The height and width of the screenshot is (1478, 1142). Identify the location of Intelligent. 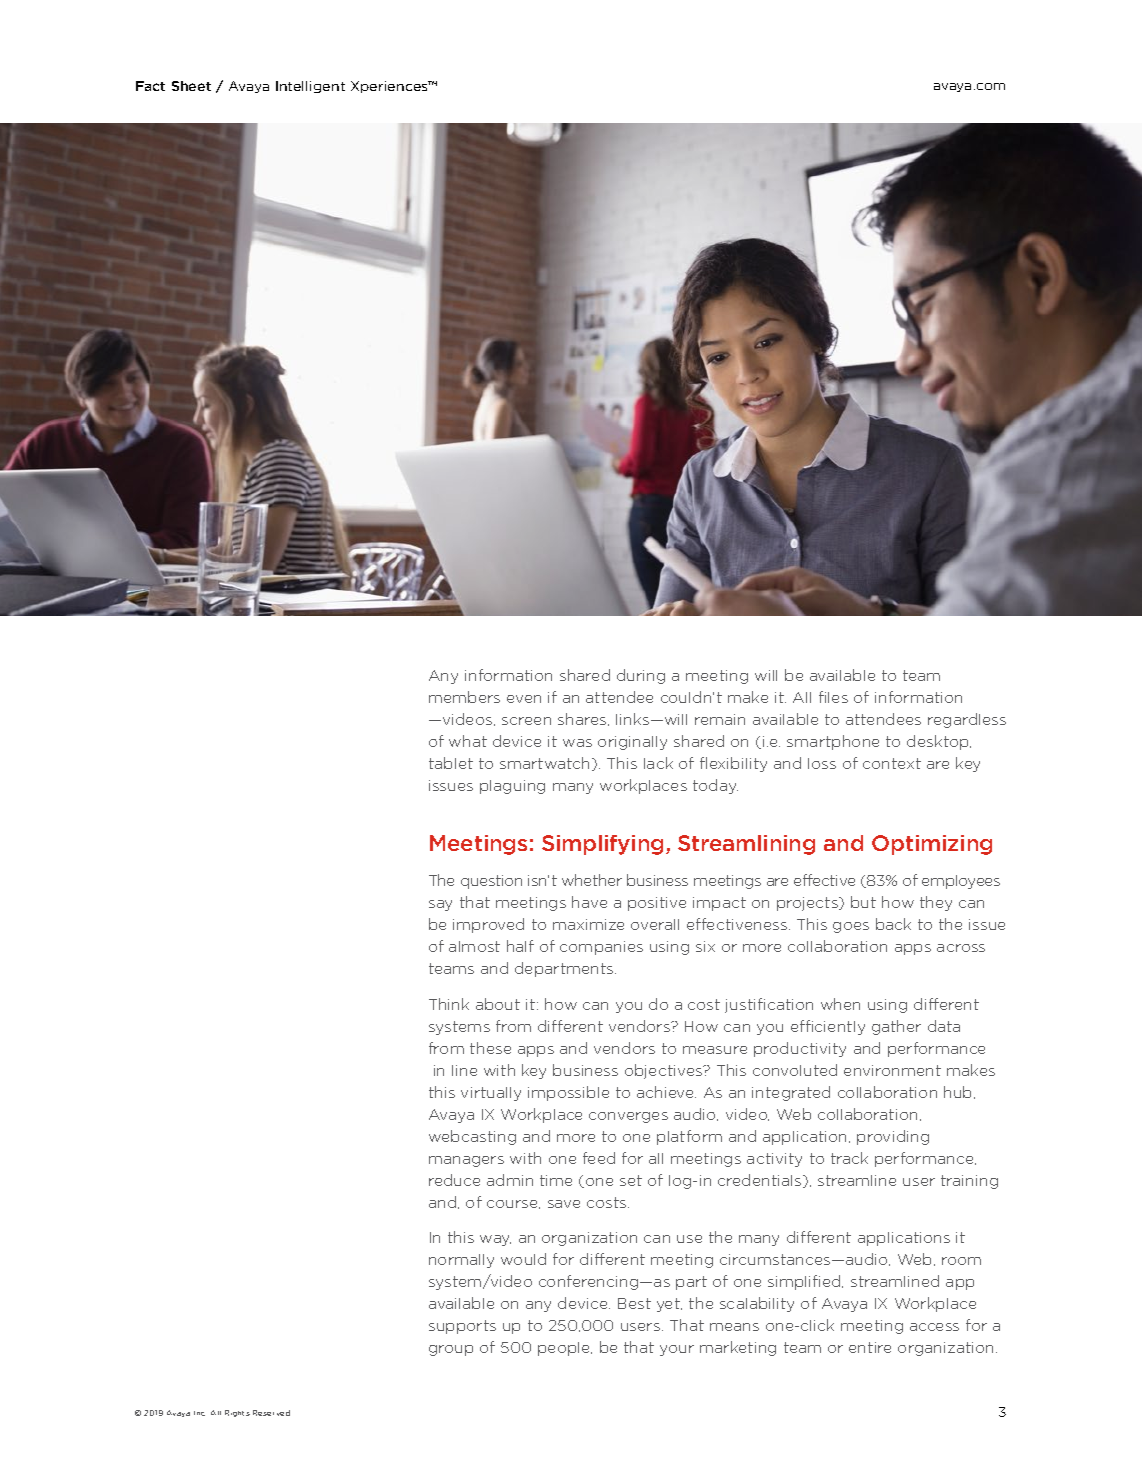
(310, 87).
